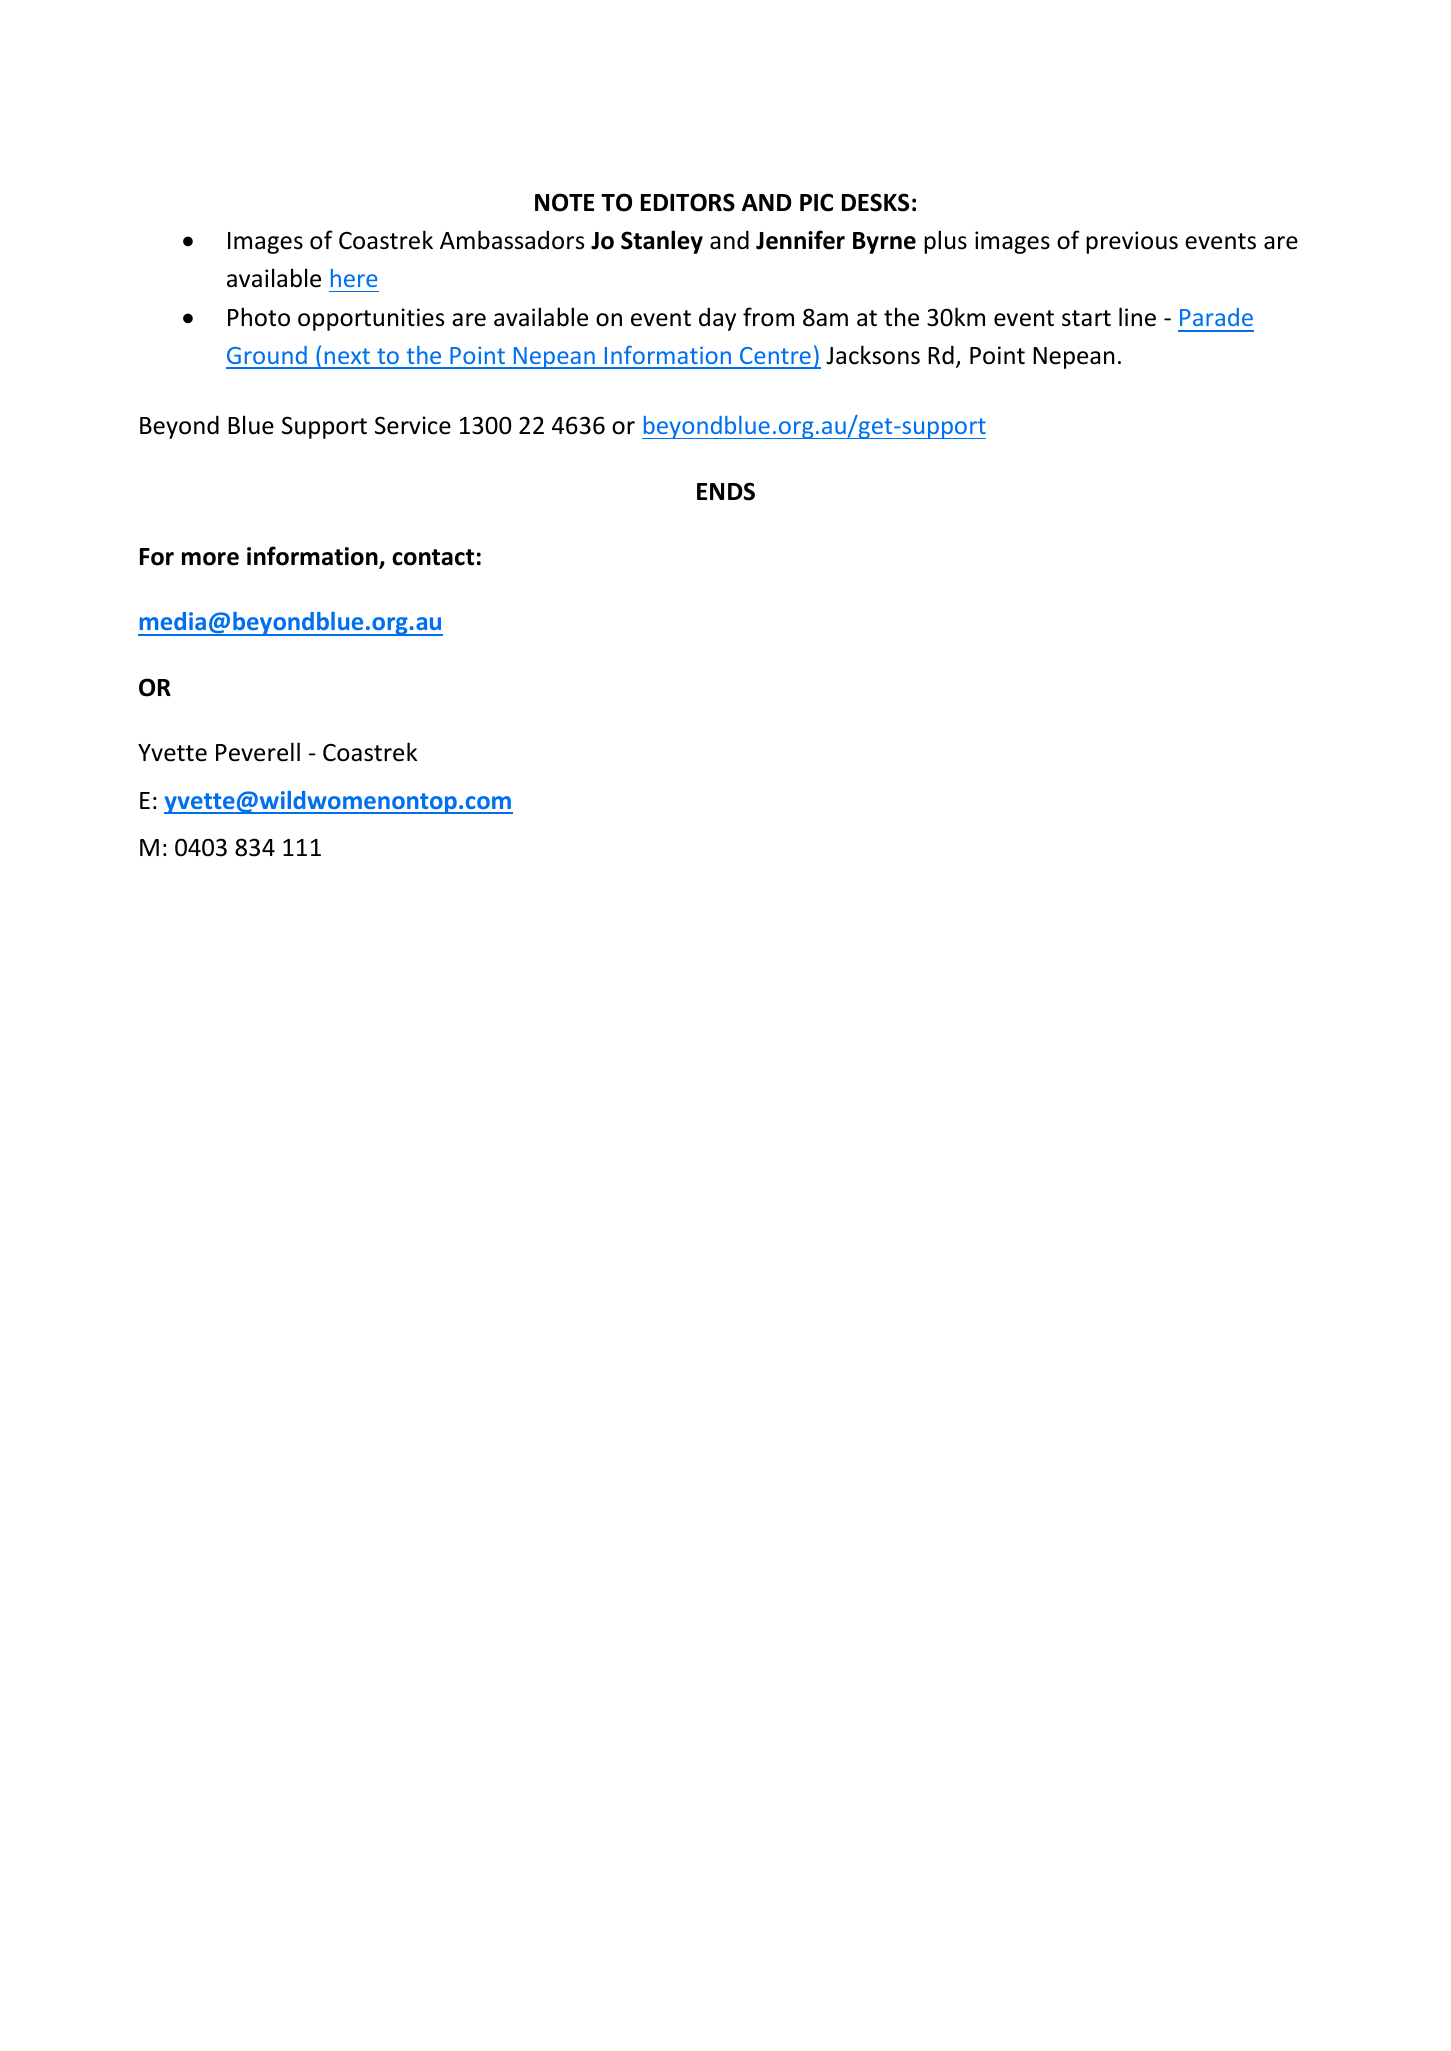  Describe the element at coordinates (210, 559) in the document. I see `more` at that location.
